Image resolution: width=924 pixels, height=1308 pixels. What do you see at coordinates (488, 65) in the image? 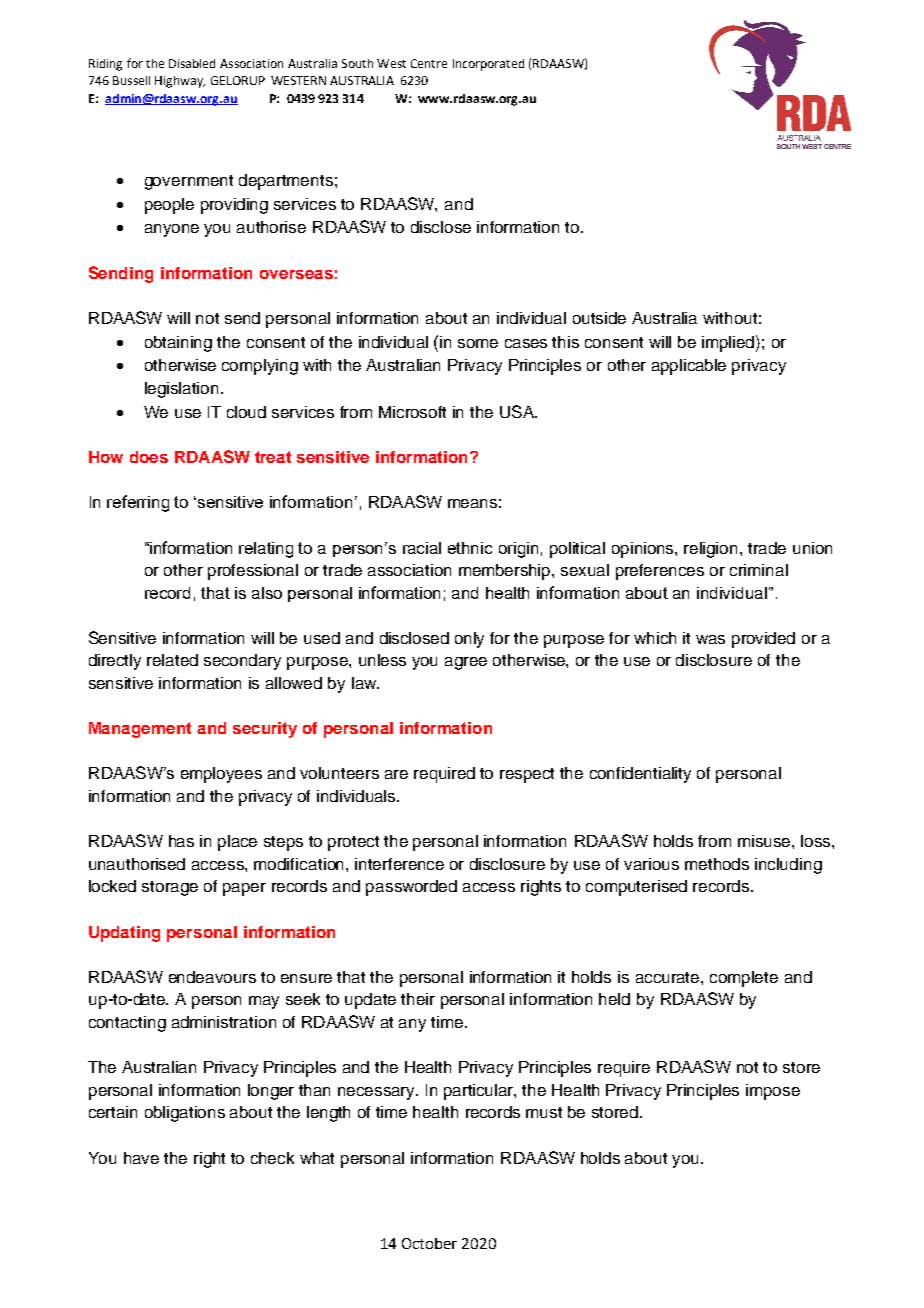
I see `Incorporated` at bounding box center [488, 65].
